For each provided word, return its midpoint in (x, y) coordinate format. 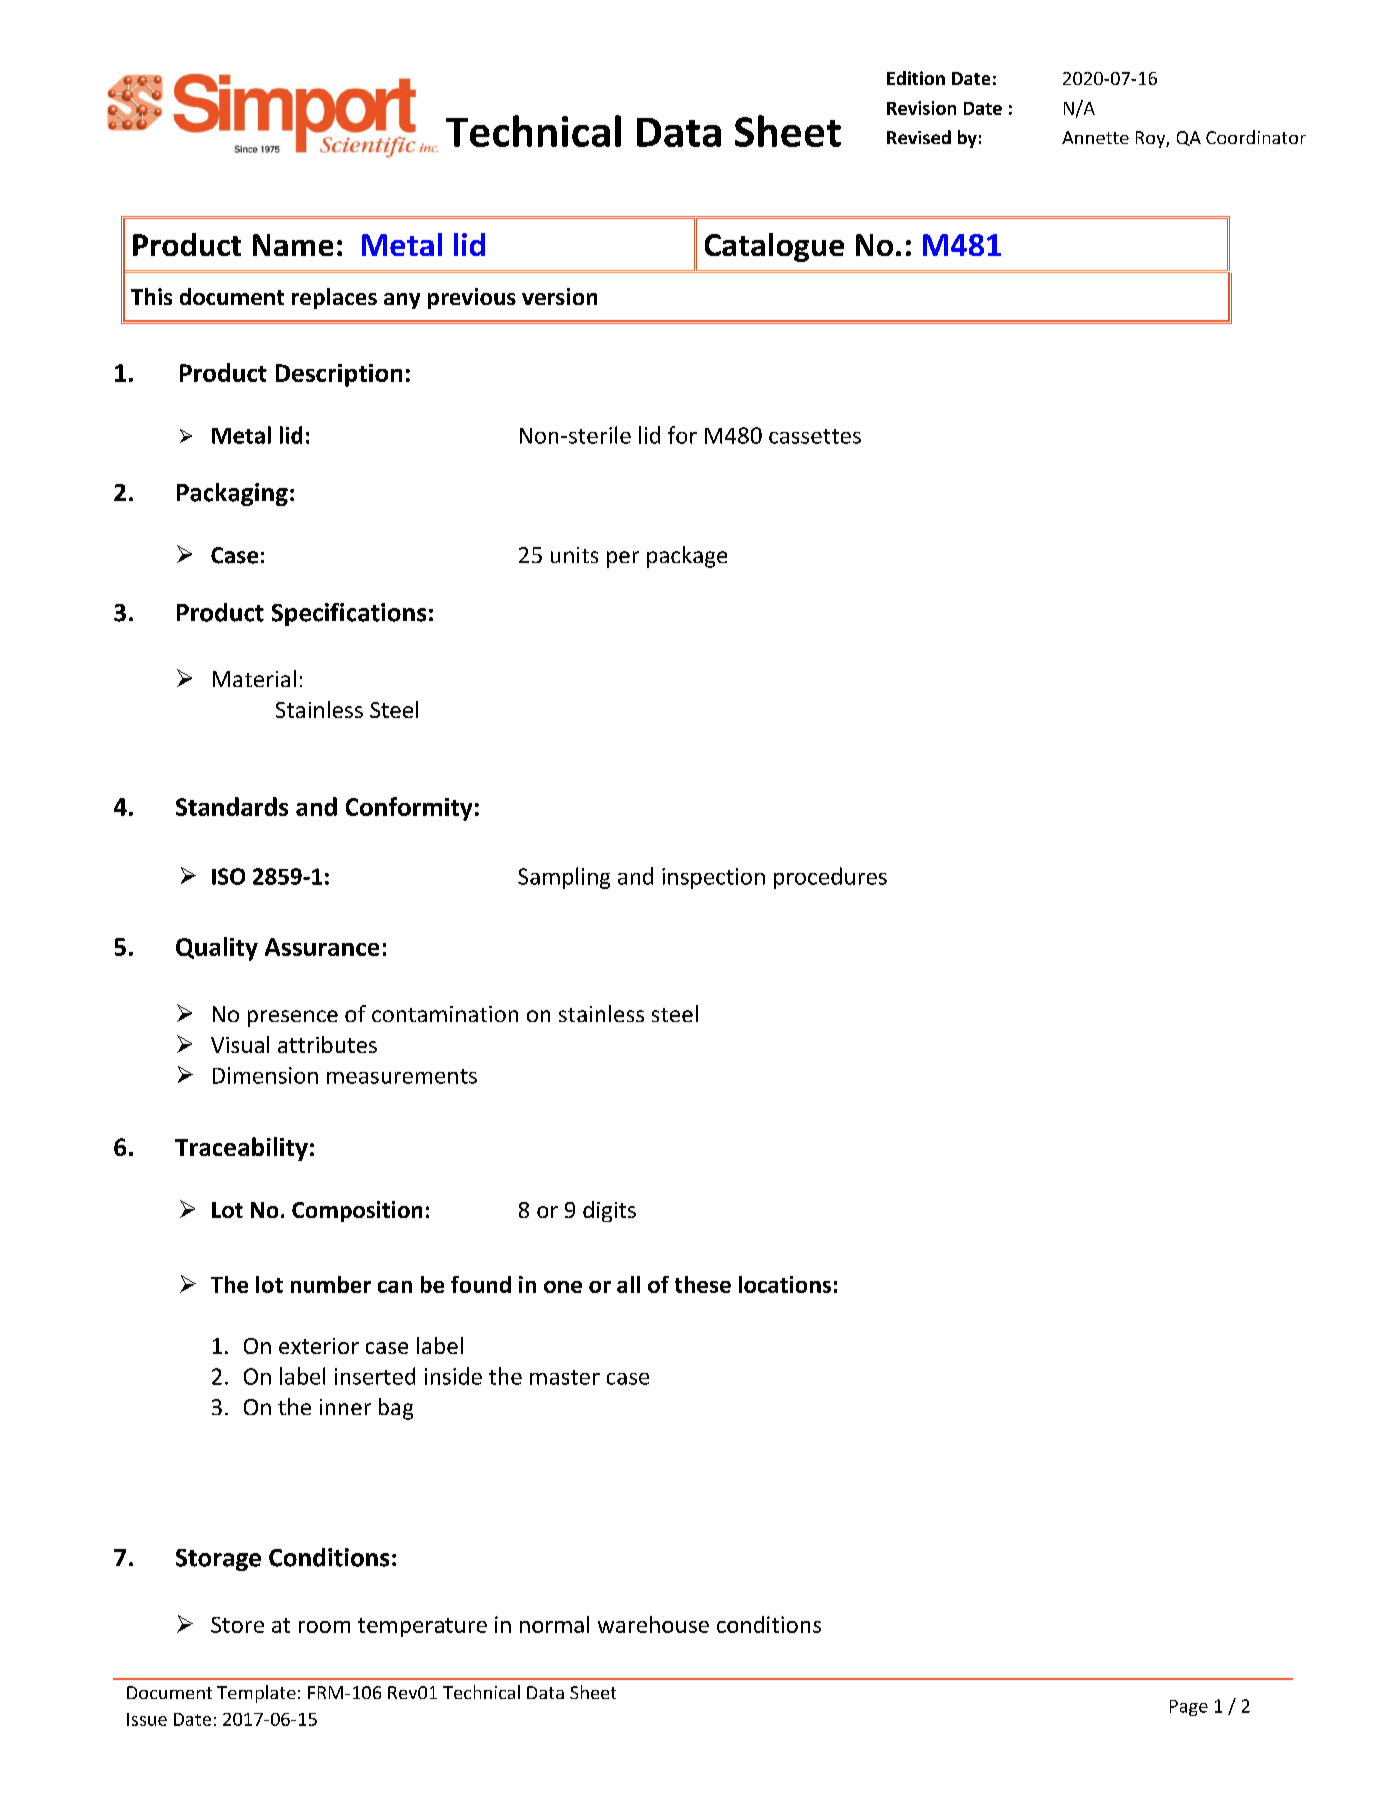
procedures (830, 878)
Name (293, 245)
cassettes (815, 436)
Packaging (232, 494)
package (687, 557)
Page (1189, 1708)
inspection (713, 878)
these (703, 1284)
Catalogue (774, 247)
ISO (228, 876)
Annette (1095, 137)
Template (256, 1694)
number (331, 1284)
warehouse (653, 1624)
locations (785, 1284)
